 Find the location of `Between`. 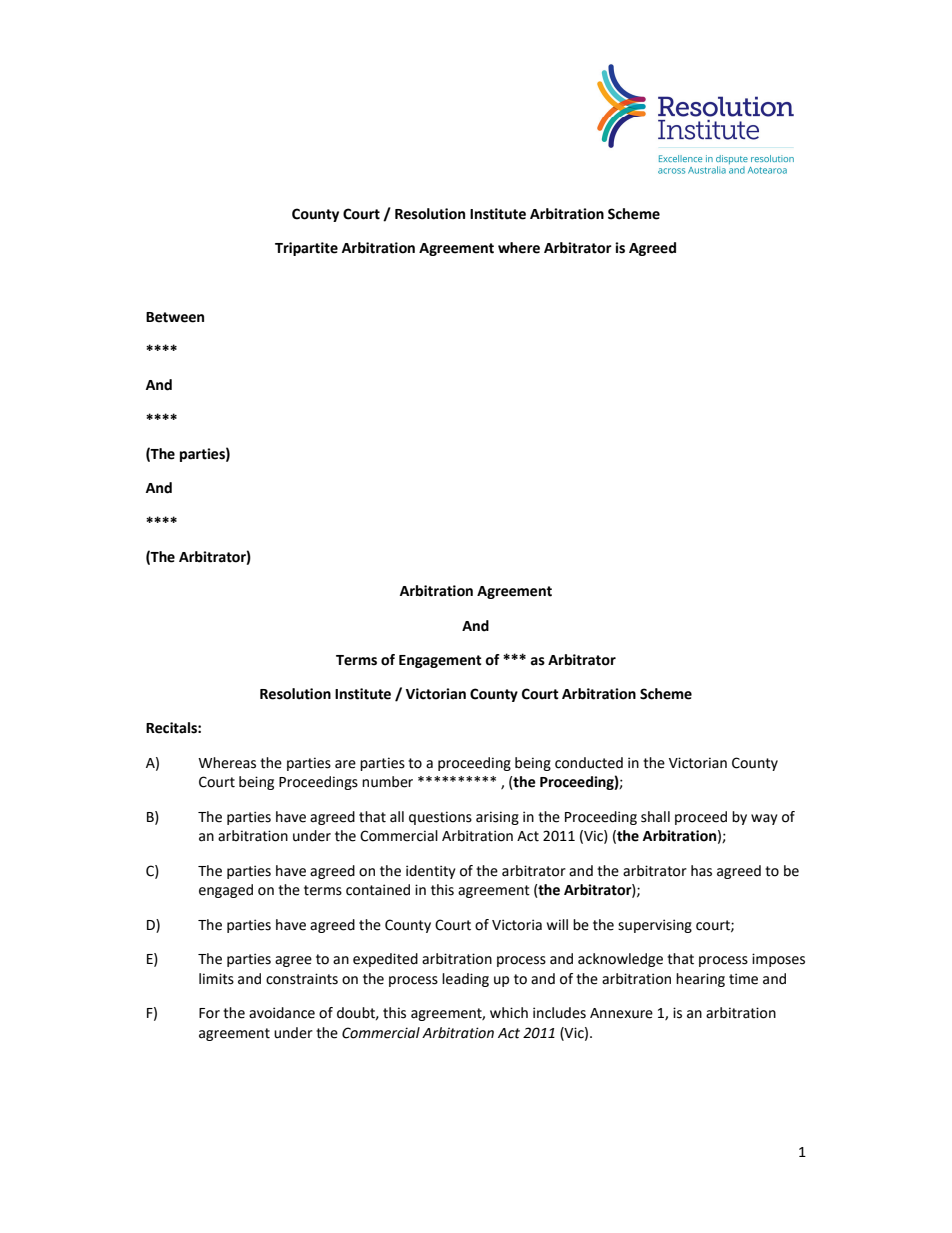

Between is located at coordinates (175, 317).
